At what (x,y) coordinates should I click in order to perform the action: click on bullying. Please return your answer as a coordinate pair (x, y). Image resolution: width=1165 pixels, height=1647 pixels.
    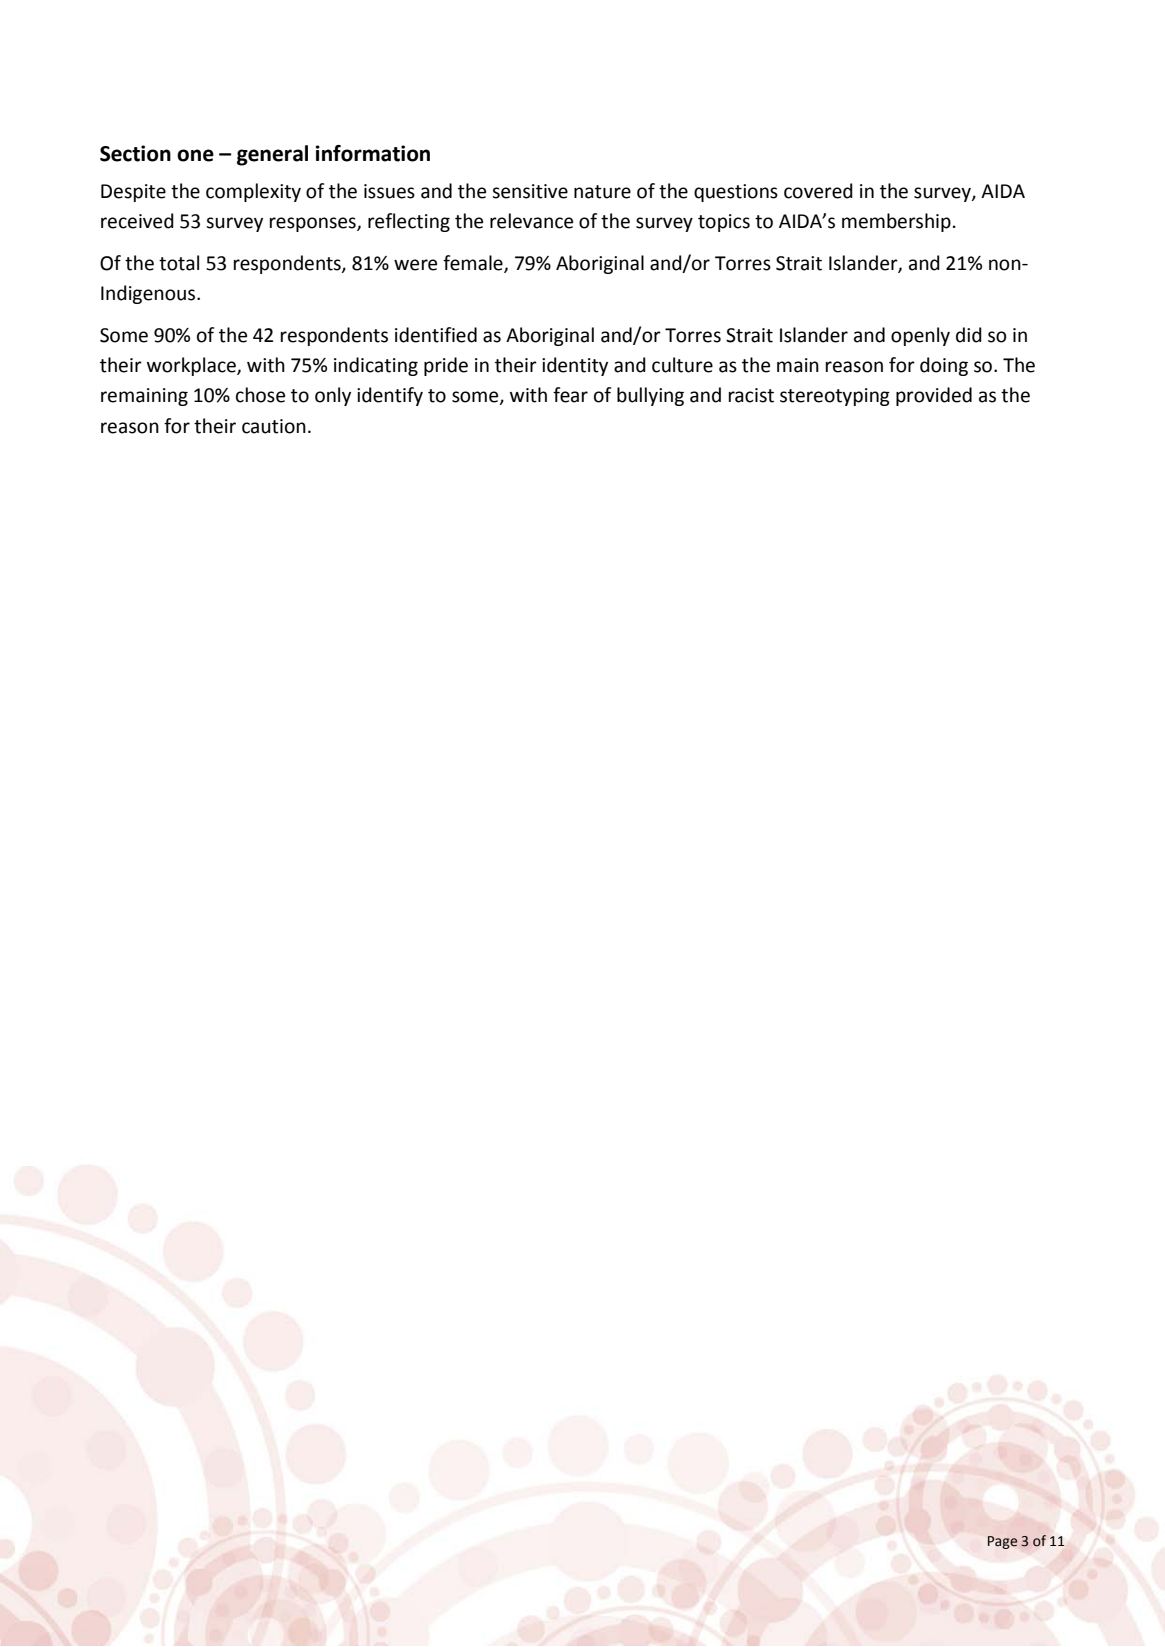
    Looking at the image, I should click on (650, 396).
